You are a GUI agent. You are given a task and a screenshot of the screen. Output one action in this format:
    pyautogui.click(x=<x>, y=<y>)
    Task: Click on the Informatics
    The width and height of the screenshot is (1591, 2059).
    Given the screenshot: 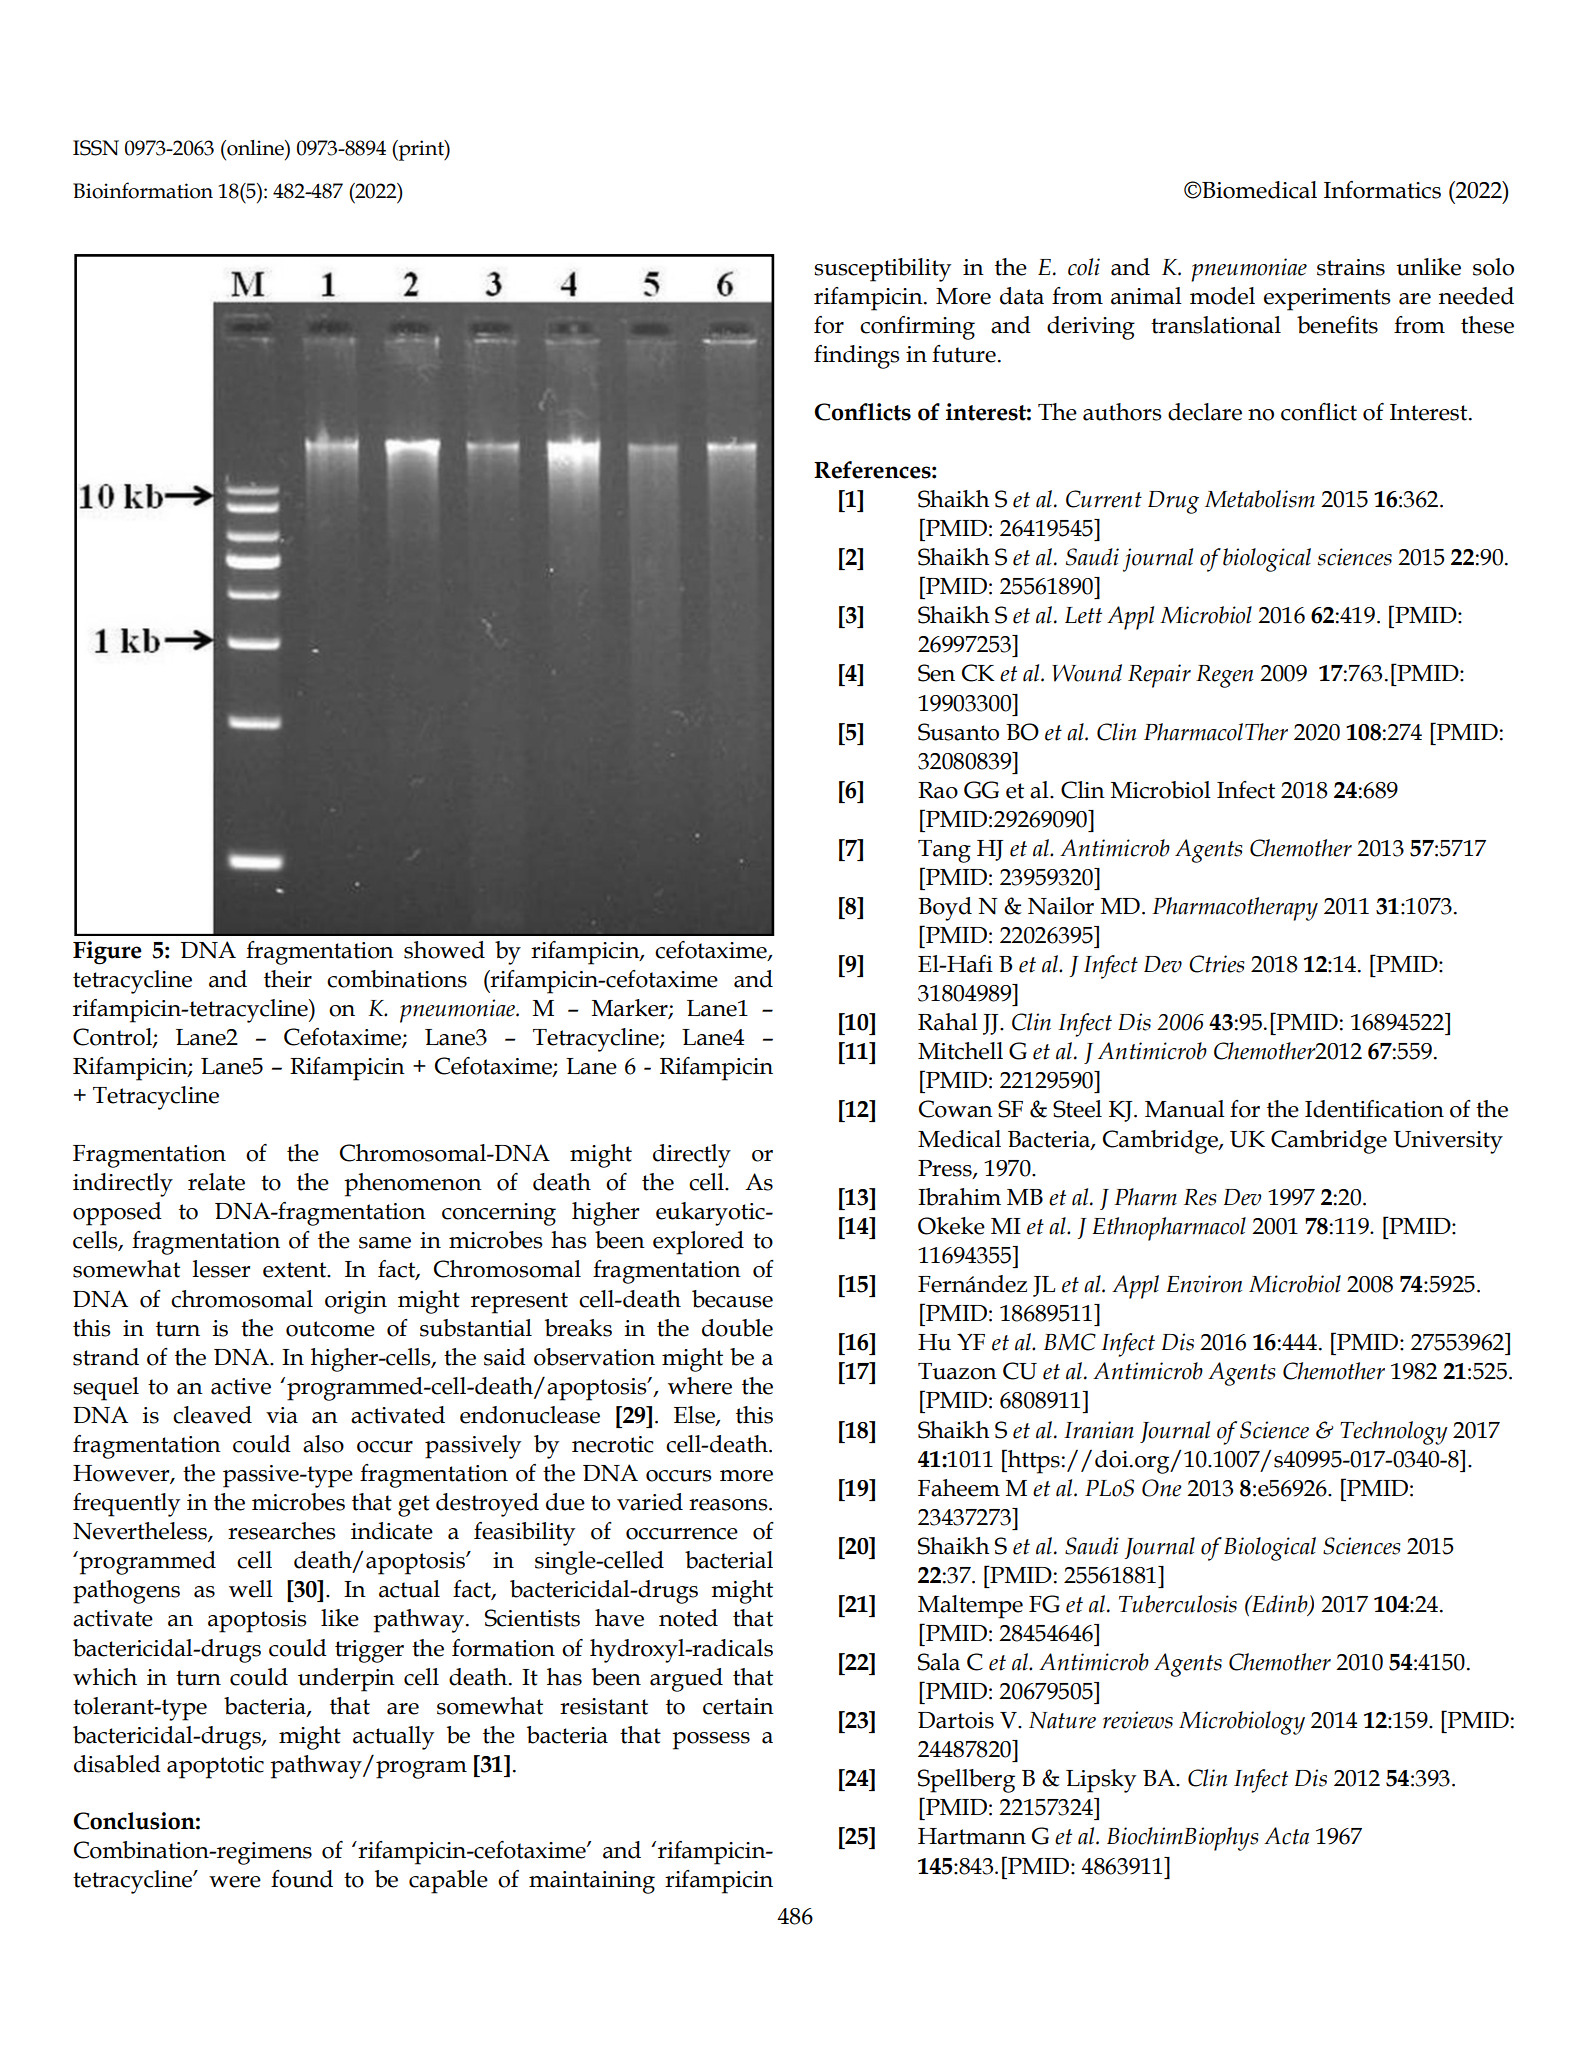 What is the action you would take?
    pyautogui.click(x=1382, y=190)
